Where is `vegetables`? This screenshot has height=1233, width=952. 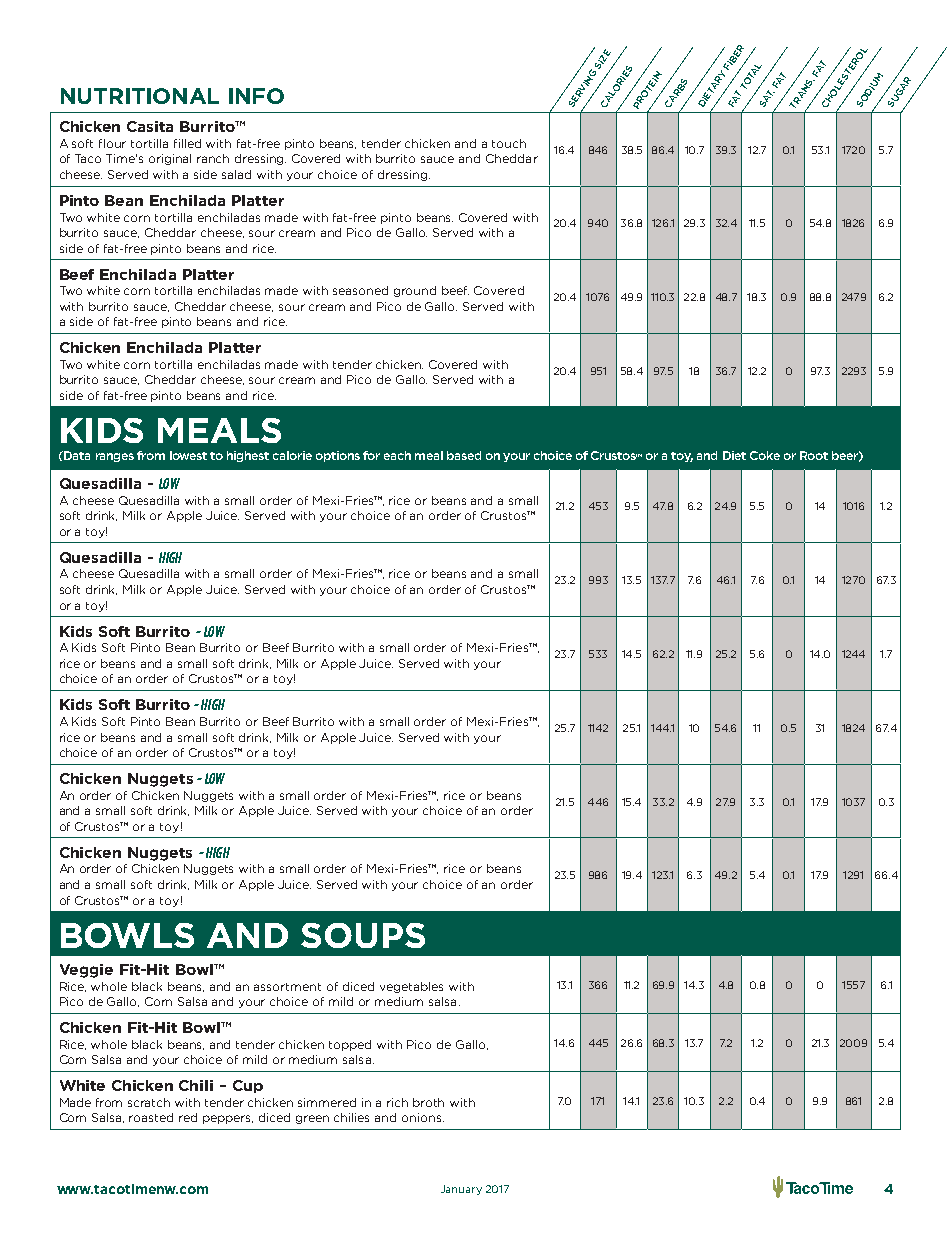
vegetables is located at coordinates (411, 987).
